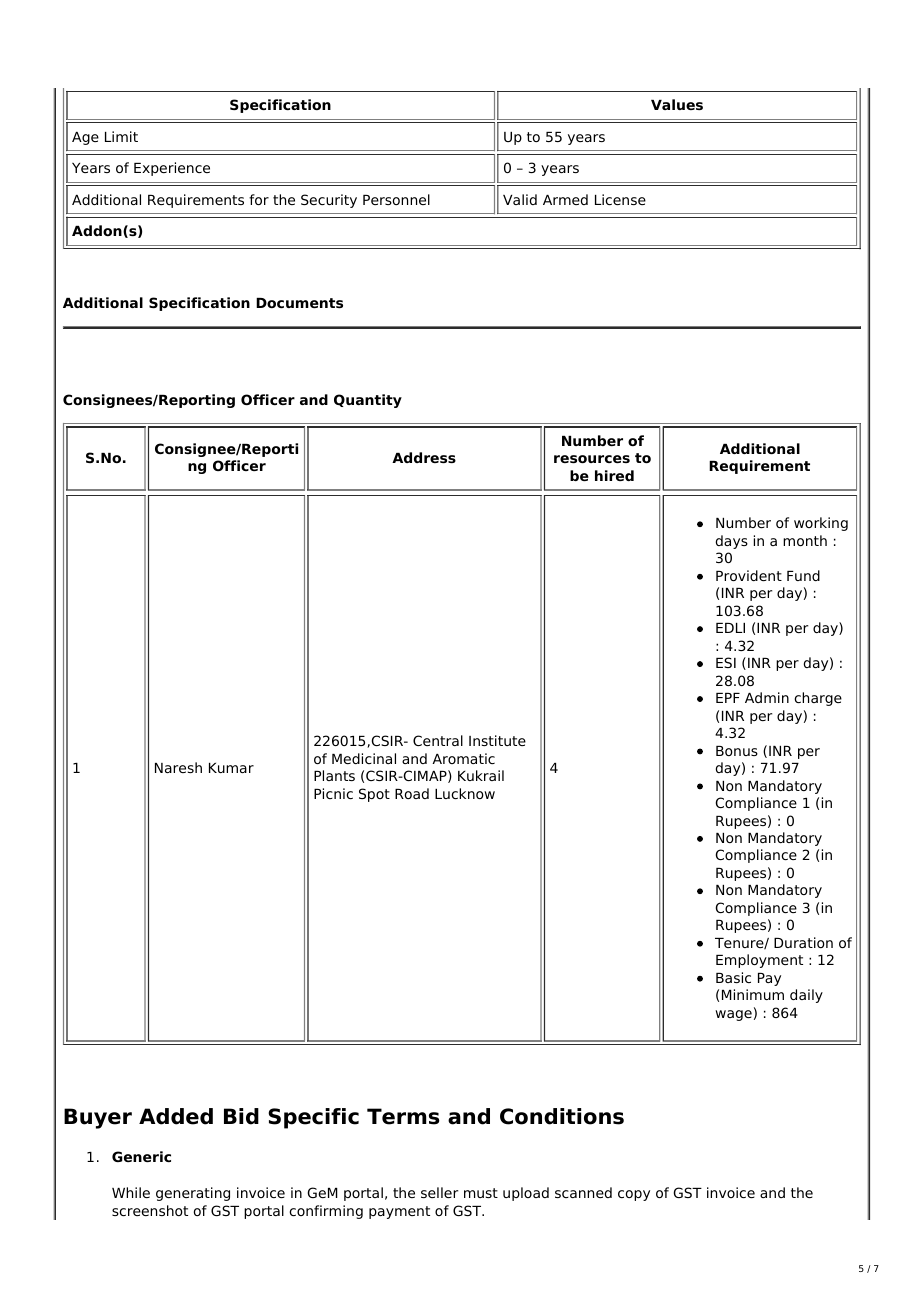 This screenshot has width=924, height=1308. Describe the element at coordinates (193, 1194) in the screenshot. I see `generating` at that location.
